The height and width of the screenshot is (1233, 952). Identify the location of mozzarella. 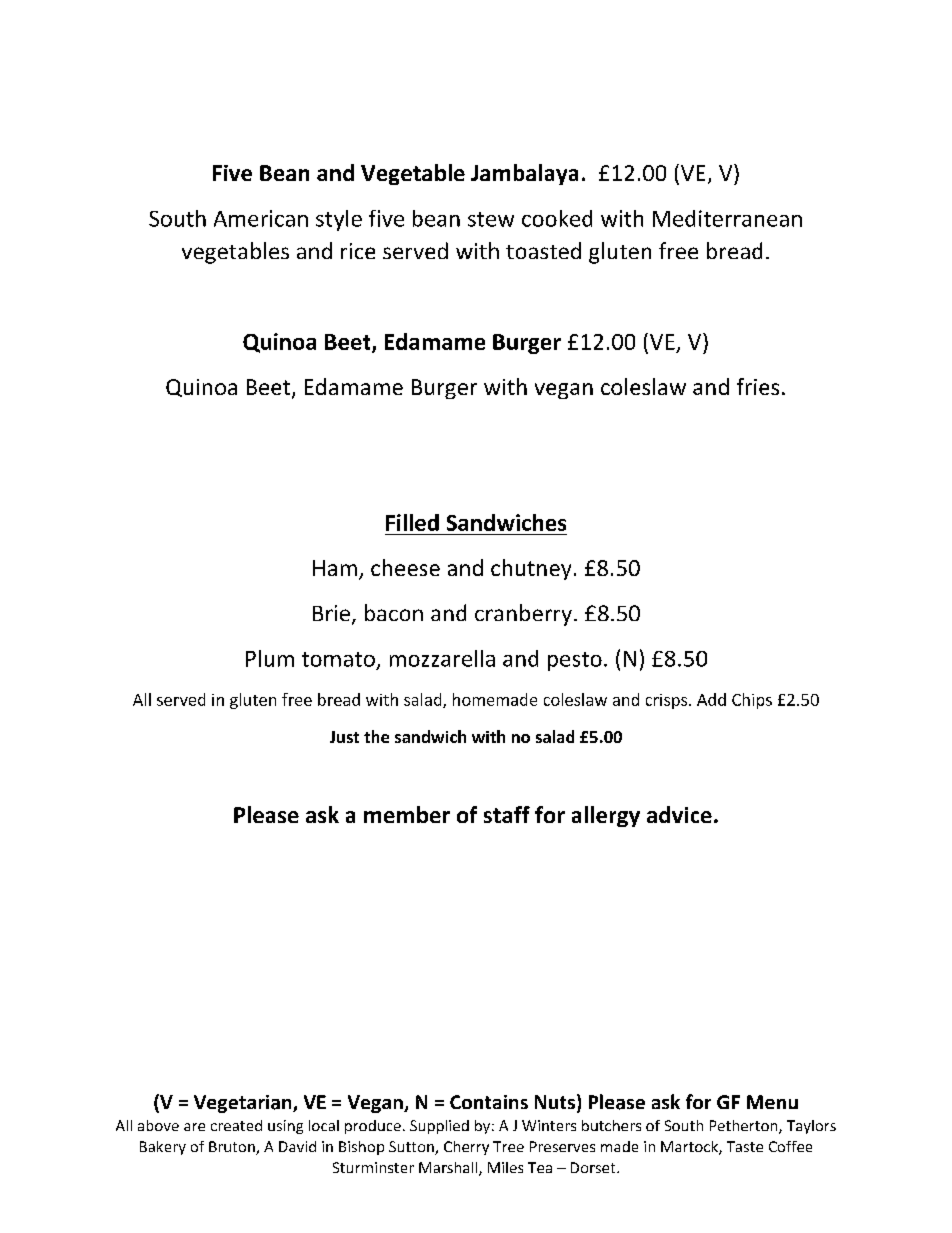
(442, 658).
